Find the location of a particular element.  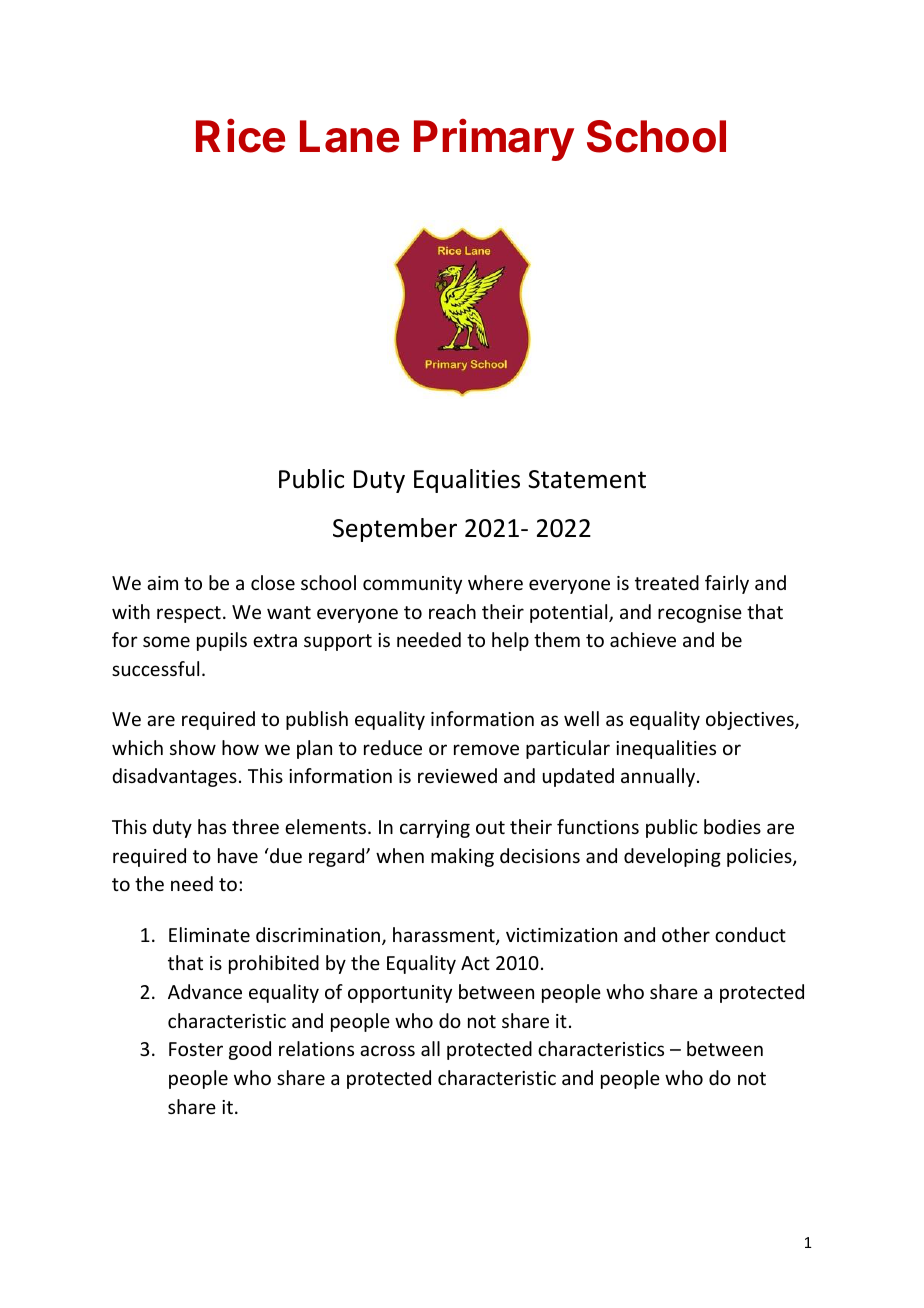

Foster is located at coordinates (196, 1049).
